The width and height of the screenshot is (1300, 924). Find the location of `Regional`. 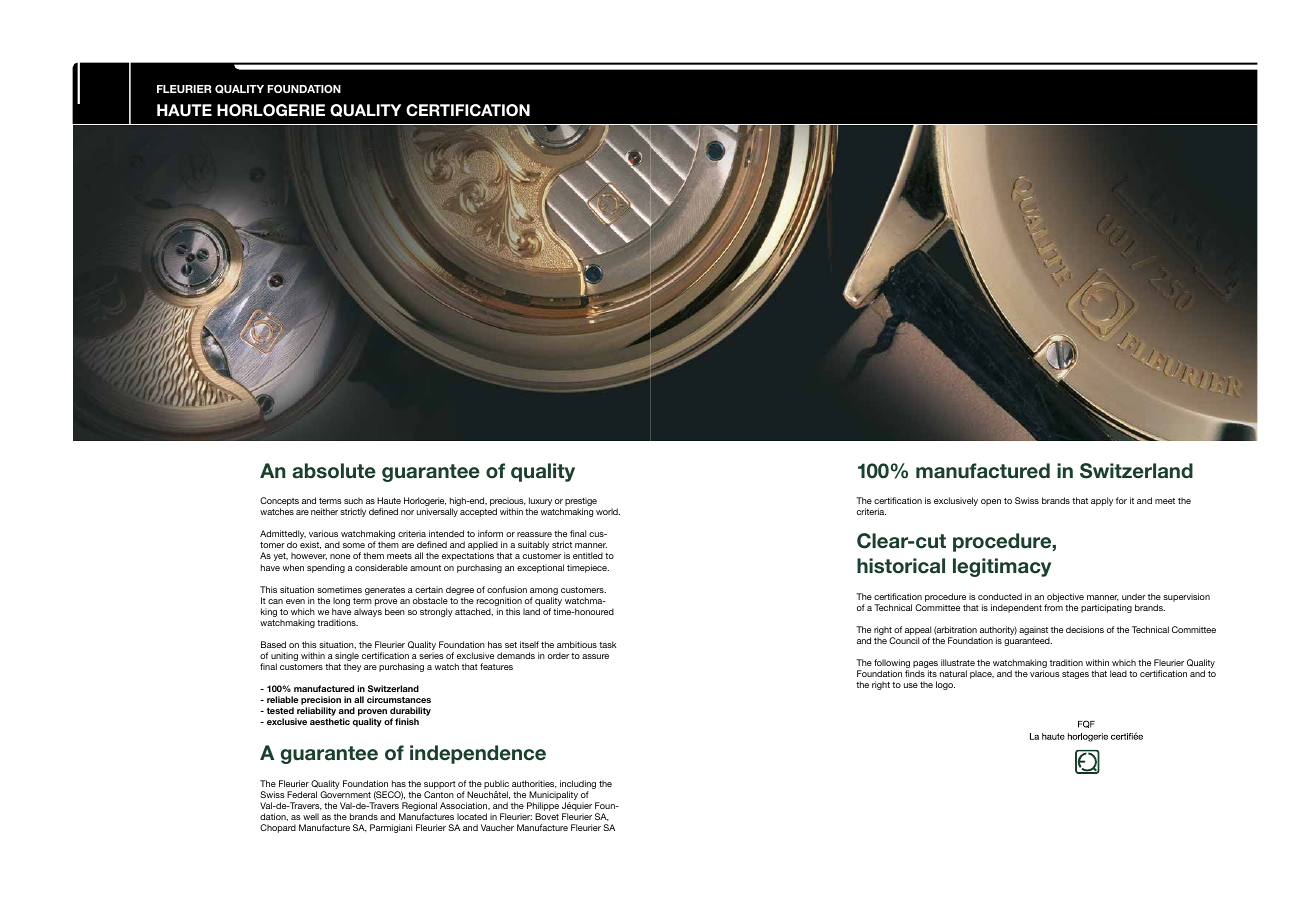

Regional is located at coordinates (419, 808).
